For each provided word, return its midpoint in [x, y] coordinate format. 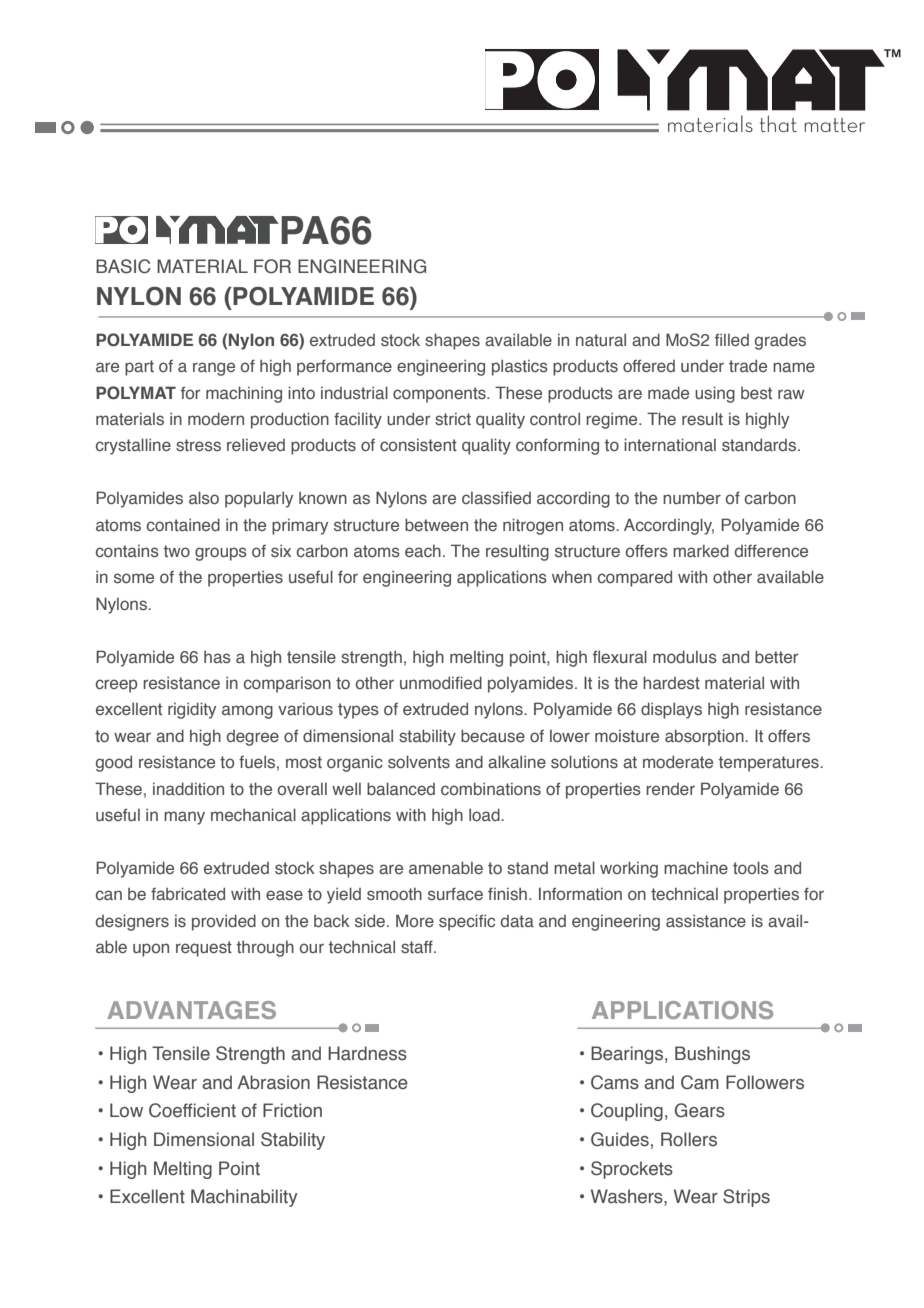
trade [748, 365]
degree [252, 738]
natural [601, 339]
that [778, 123]
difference [771, 550]
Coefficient [192, 1110]
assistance [706, 920]
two [177, 551]
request [204, 949]
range [214, 369]
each [423, 551]
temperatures [770, 764]
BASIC [123, 266]
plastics [520, 367]
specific [467, 922]
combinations [491, 788]
